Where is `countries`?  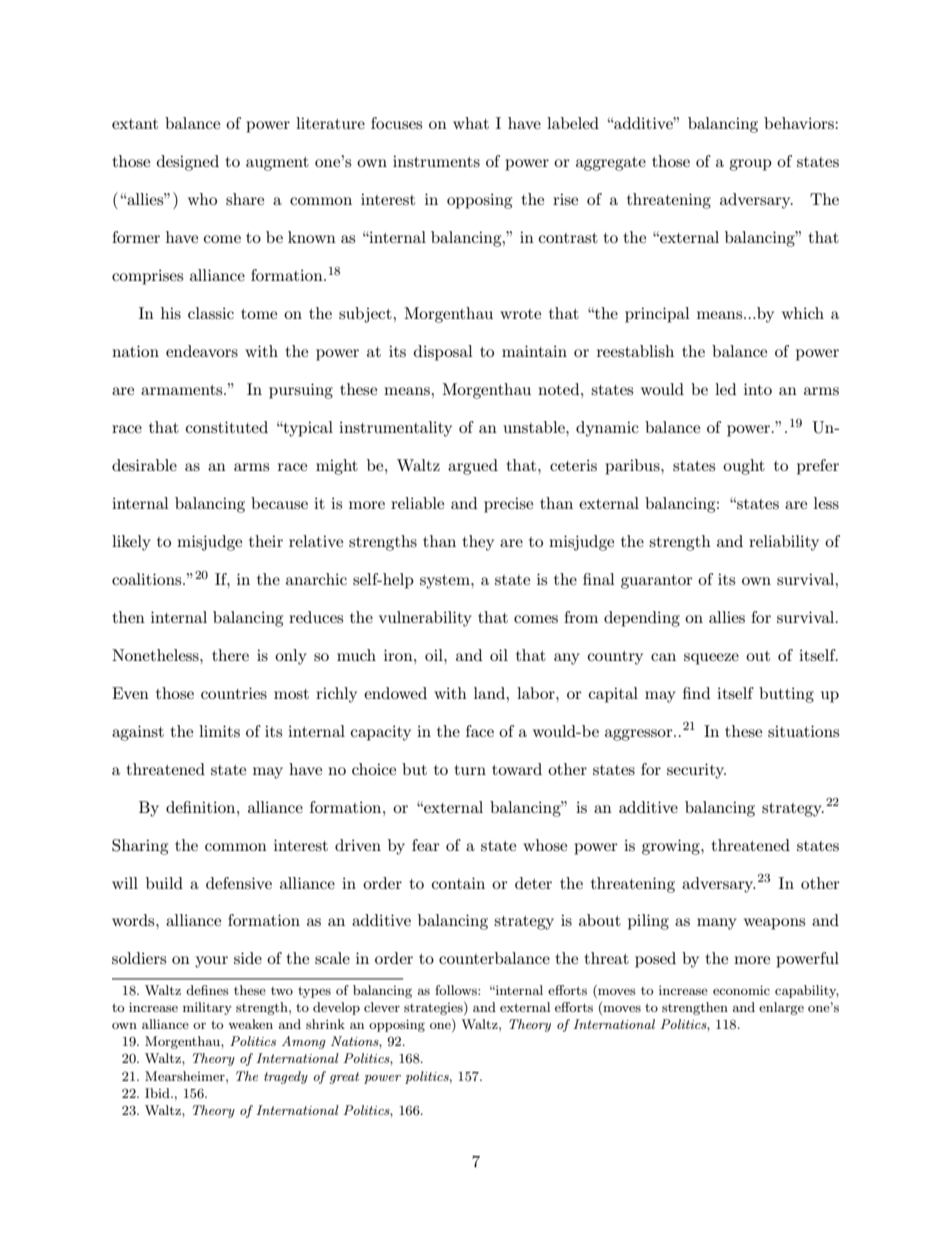
countries is located at coordinates (234, 693).
